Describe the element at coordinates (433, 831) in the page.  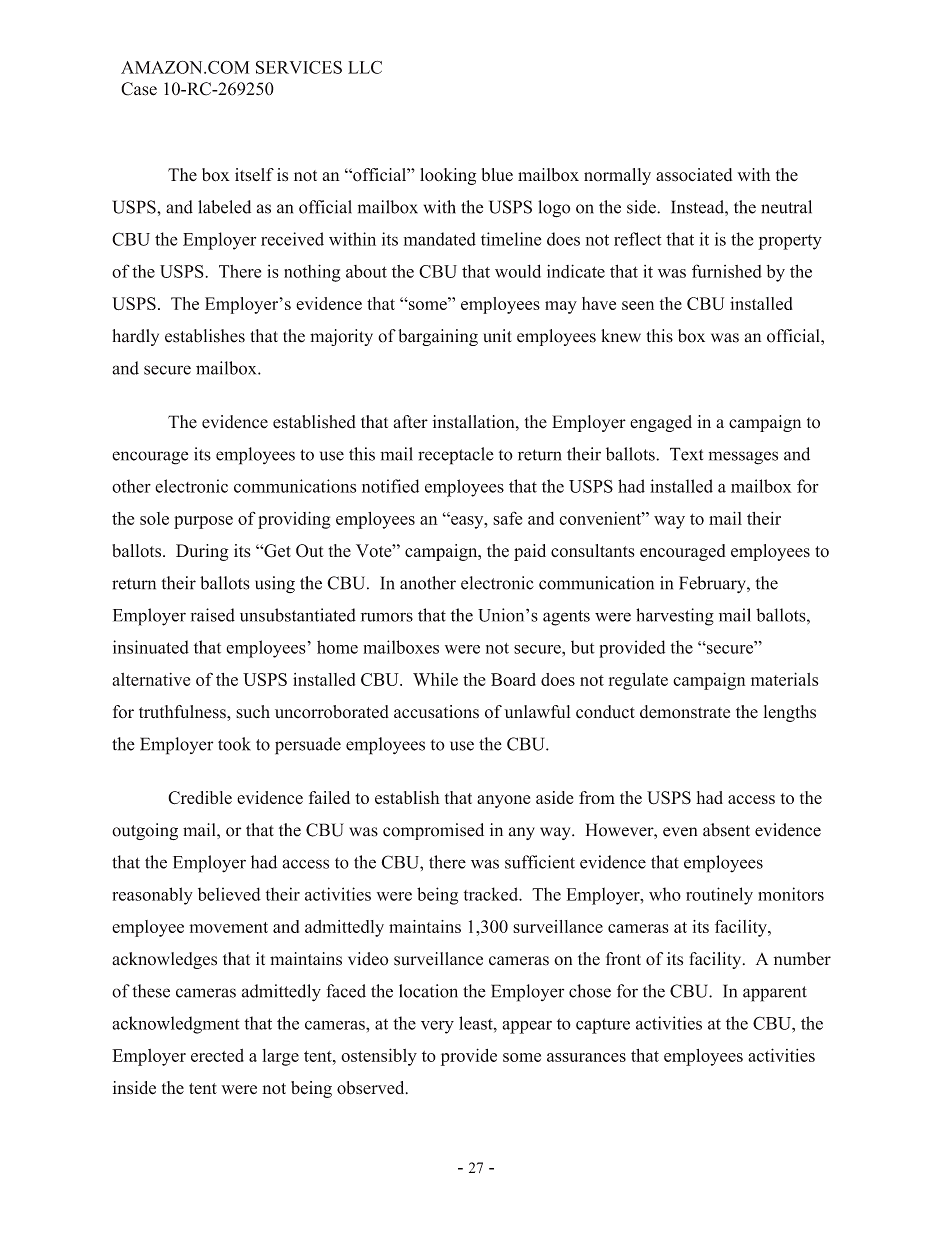
I see `compromised` at that location.
